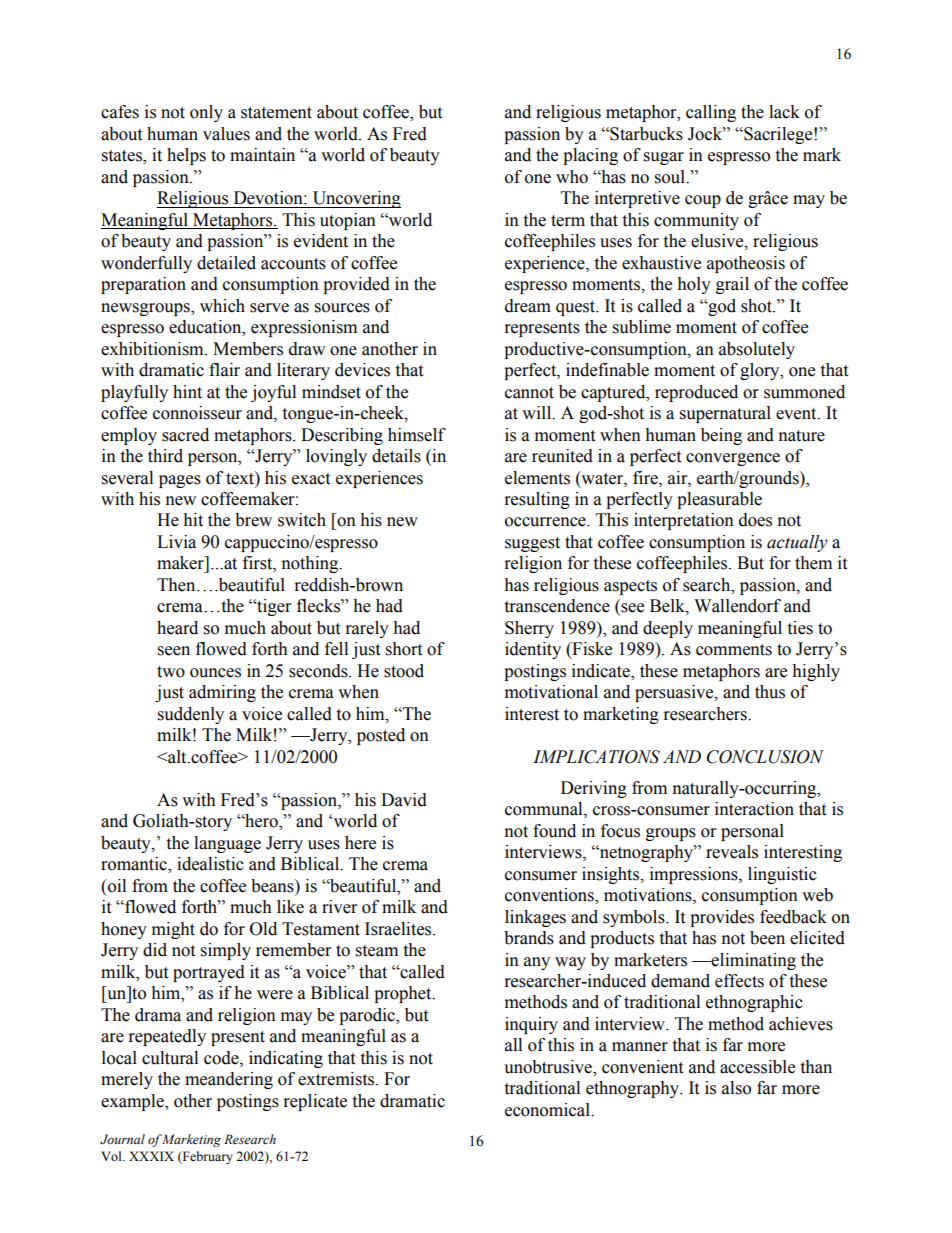  I want to click on meandering, so click(229, 1080).
